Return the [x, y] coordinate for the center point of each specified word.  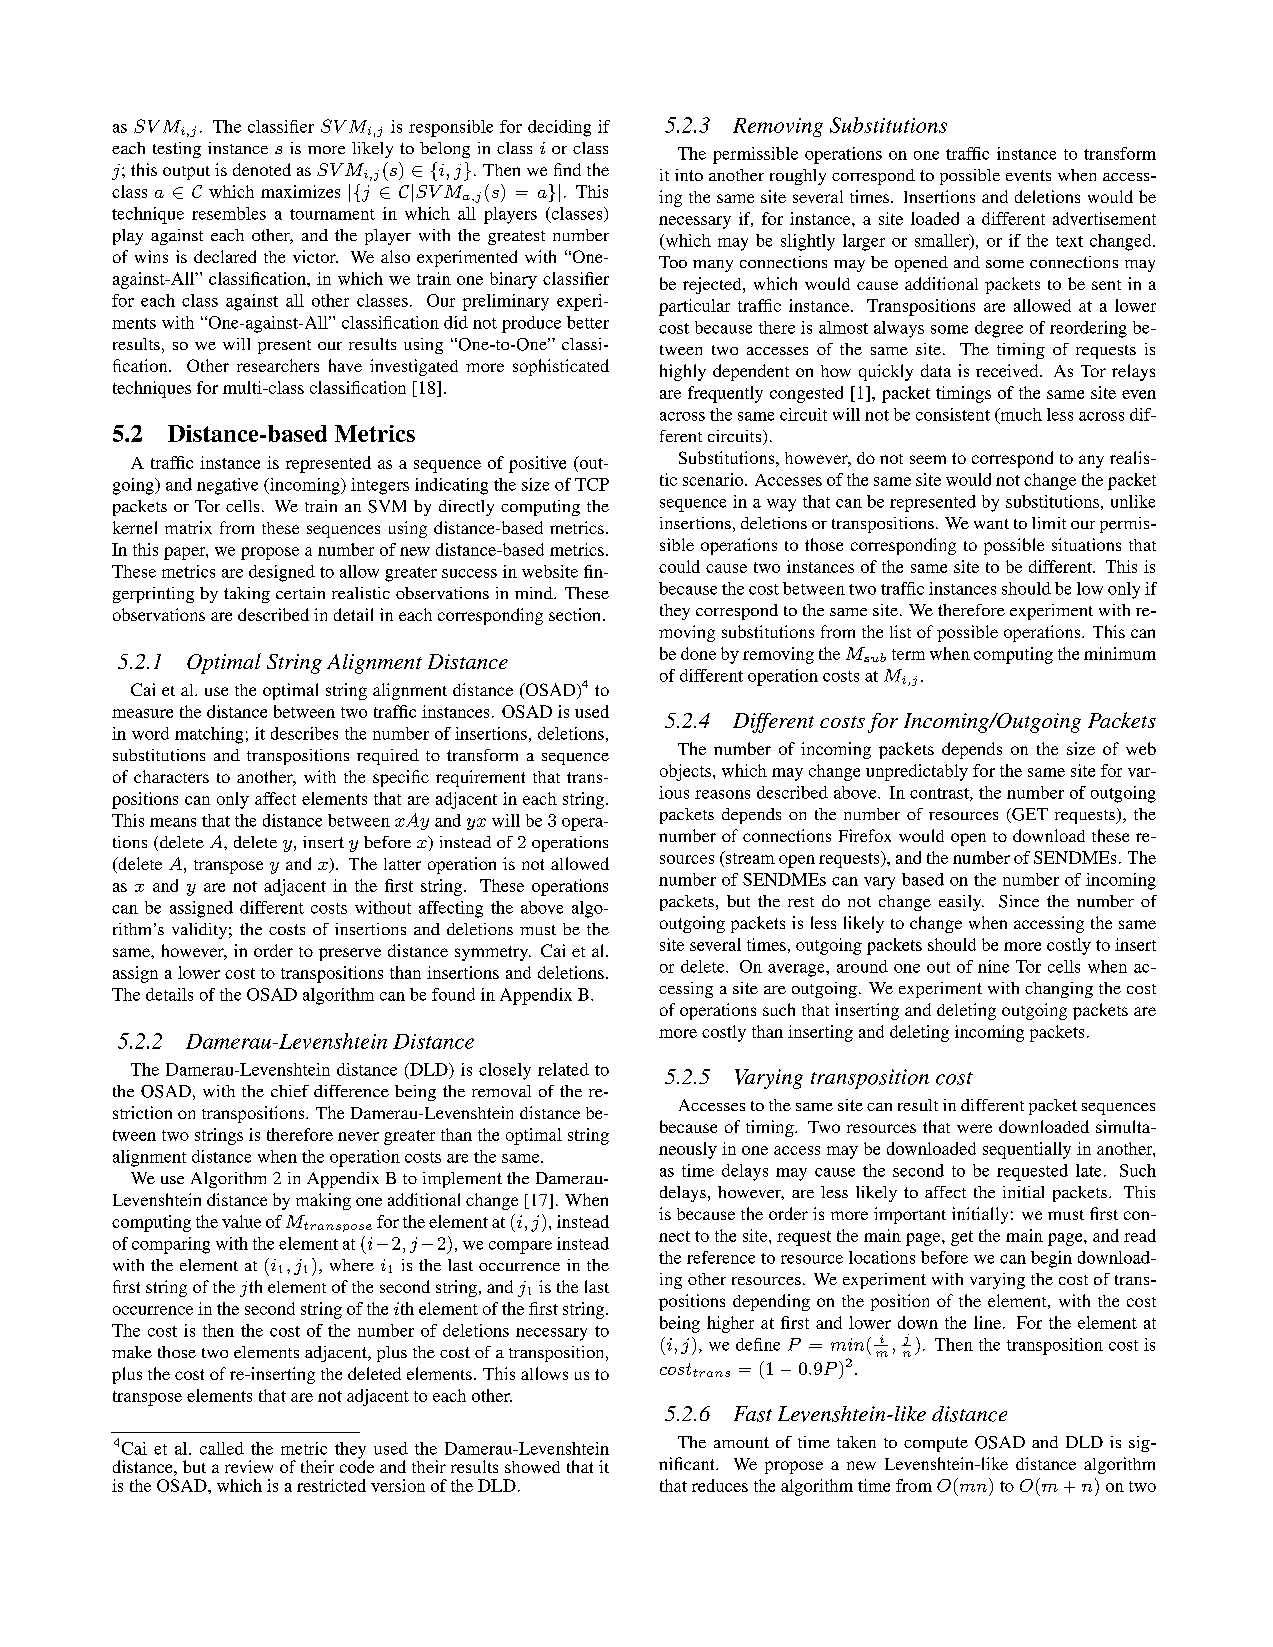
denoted [262, 169]
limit [1049, 523]
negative [227, 486]
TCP [592, 484]
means [173, 822]
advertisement [1104, 218]
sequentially [1027, 1150]
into [689, 175]
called [222, 1448]
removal [501, 1091]
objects [687, 772]
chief [290, 1091]
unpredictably [917, 772]
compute [936, 1444]
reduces [720, 1485]
